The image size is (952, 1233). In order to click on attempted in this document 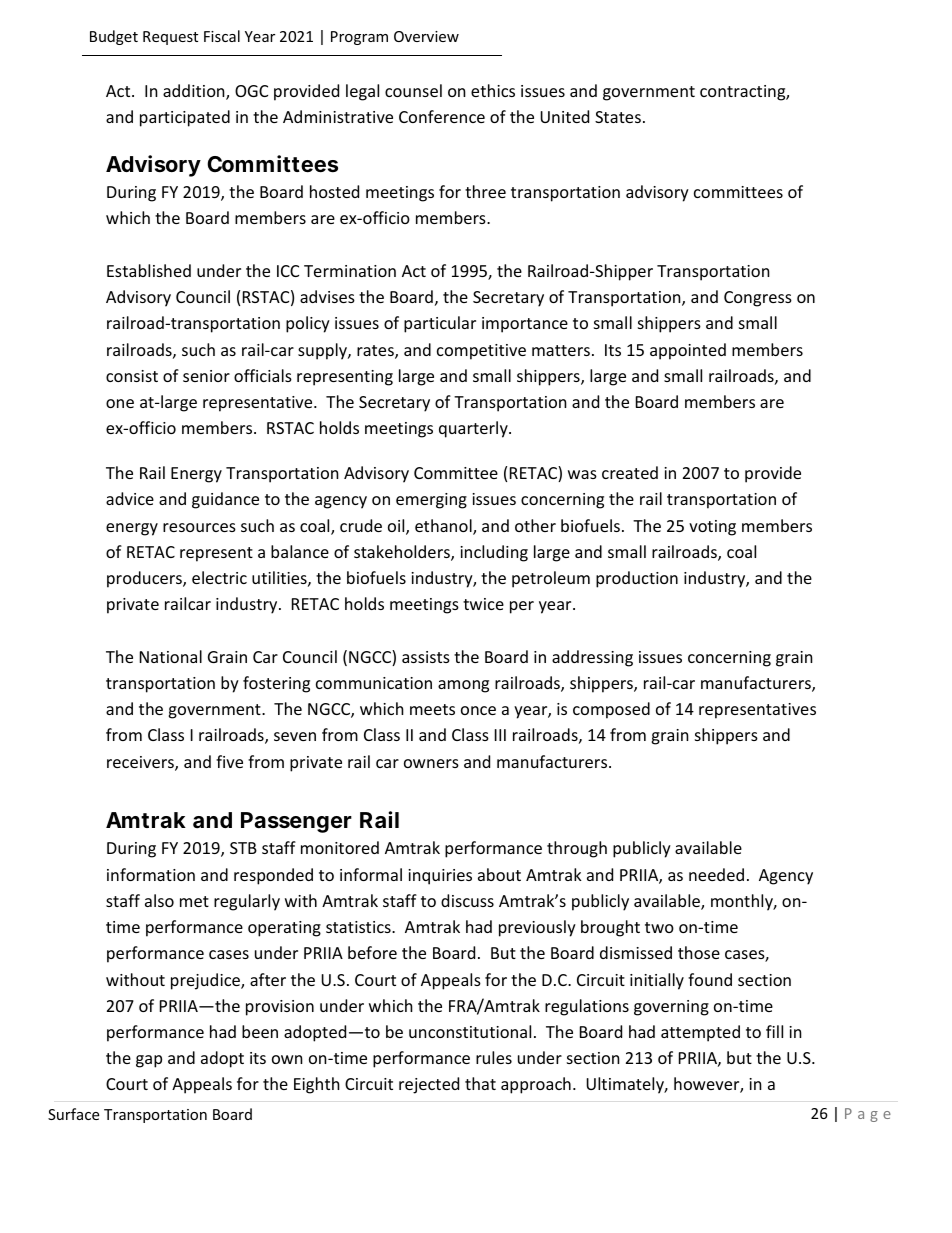, I will do `click(700, 1033)`.
